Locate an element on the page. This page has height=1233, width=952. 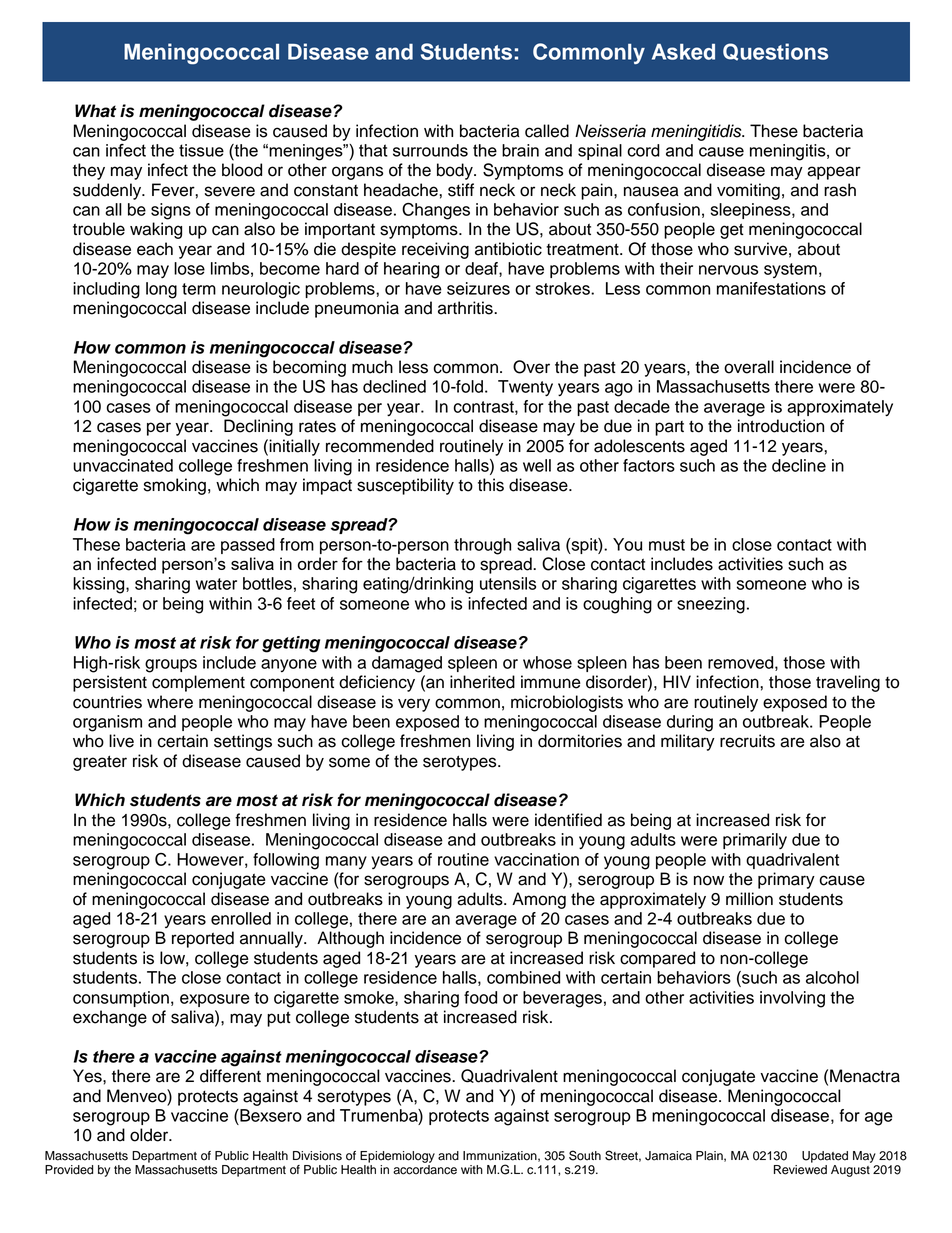
Questions is located at coordinates (775, 52).
